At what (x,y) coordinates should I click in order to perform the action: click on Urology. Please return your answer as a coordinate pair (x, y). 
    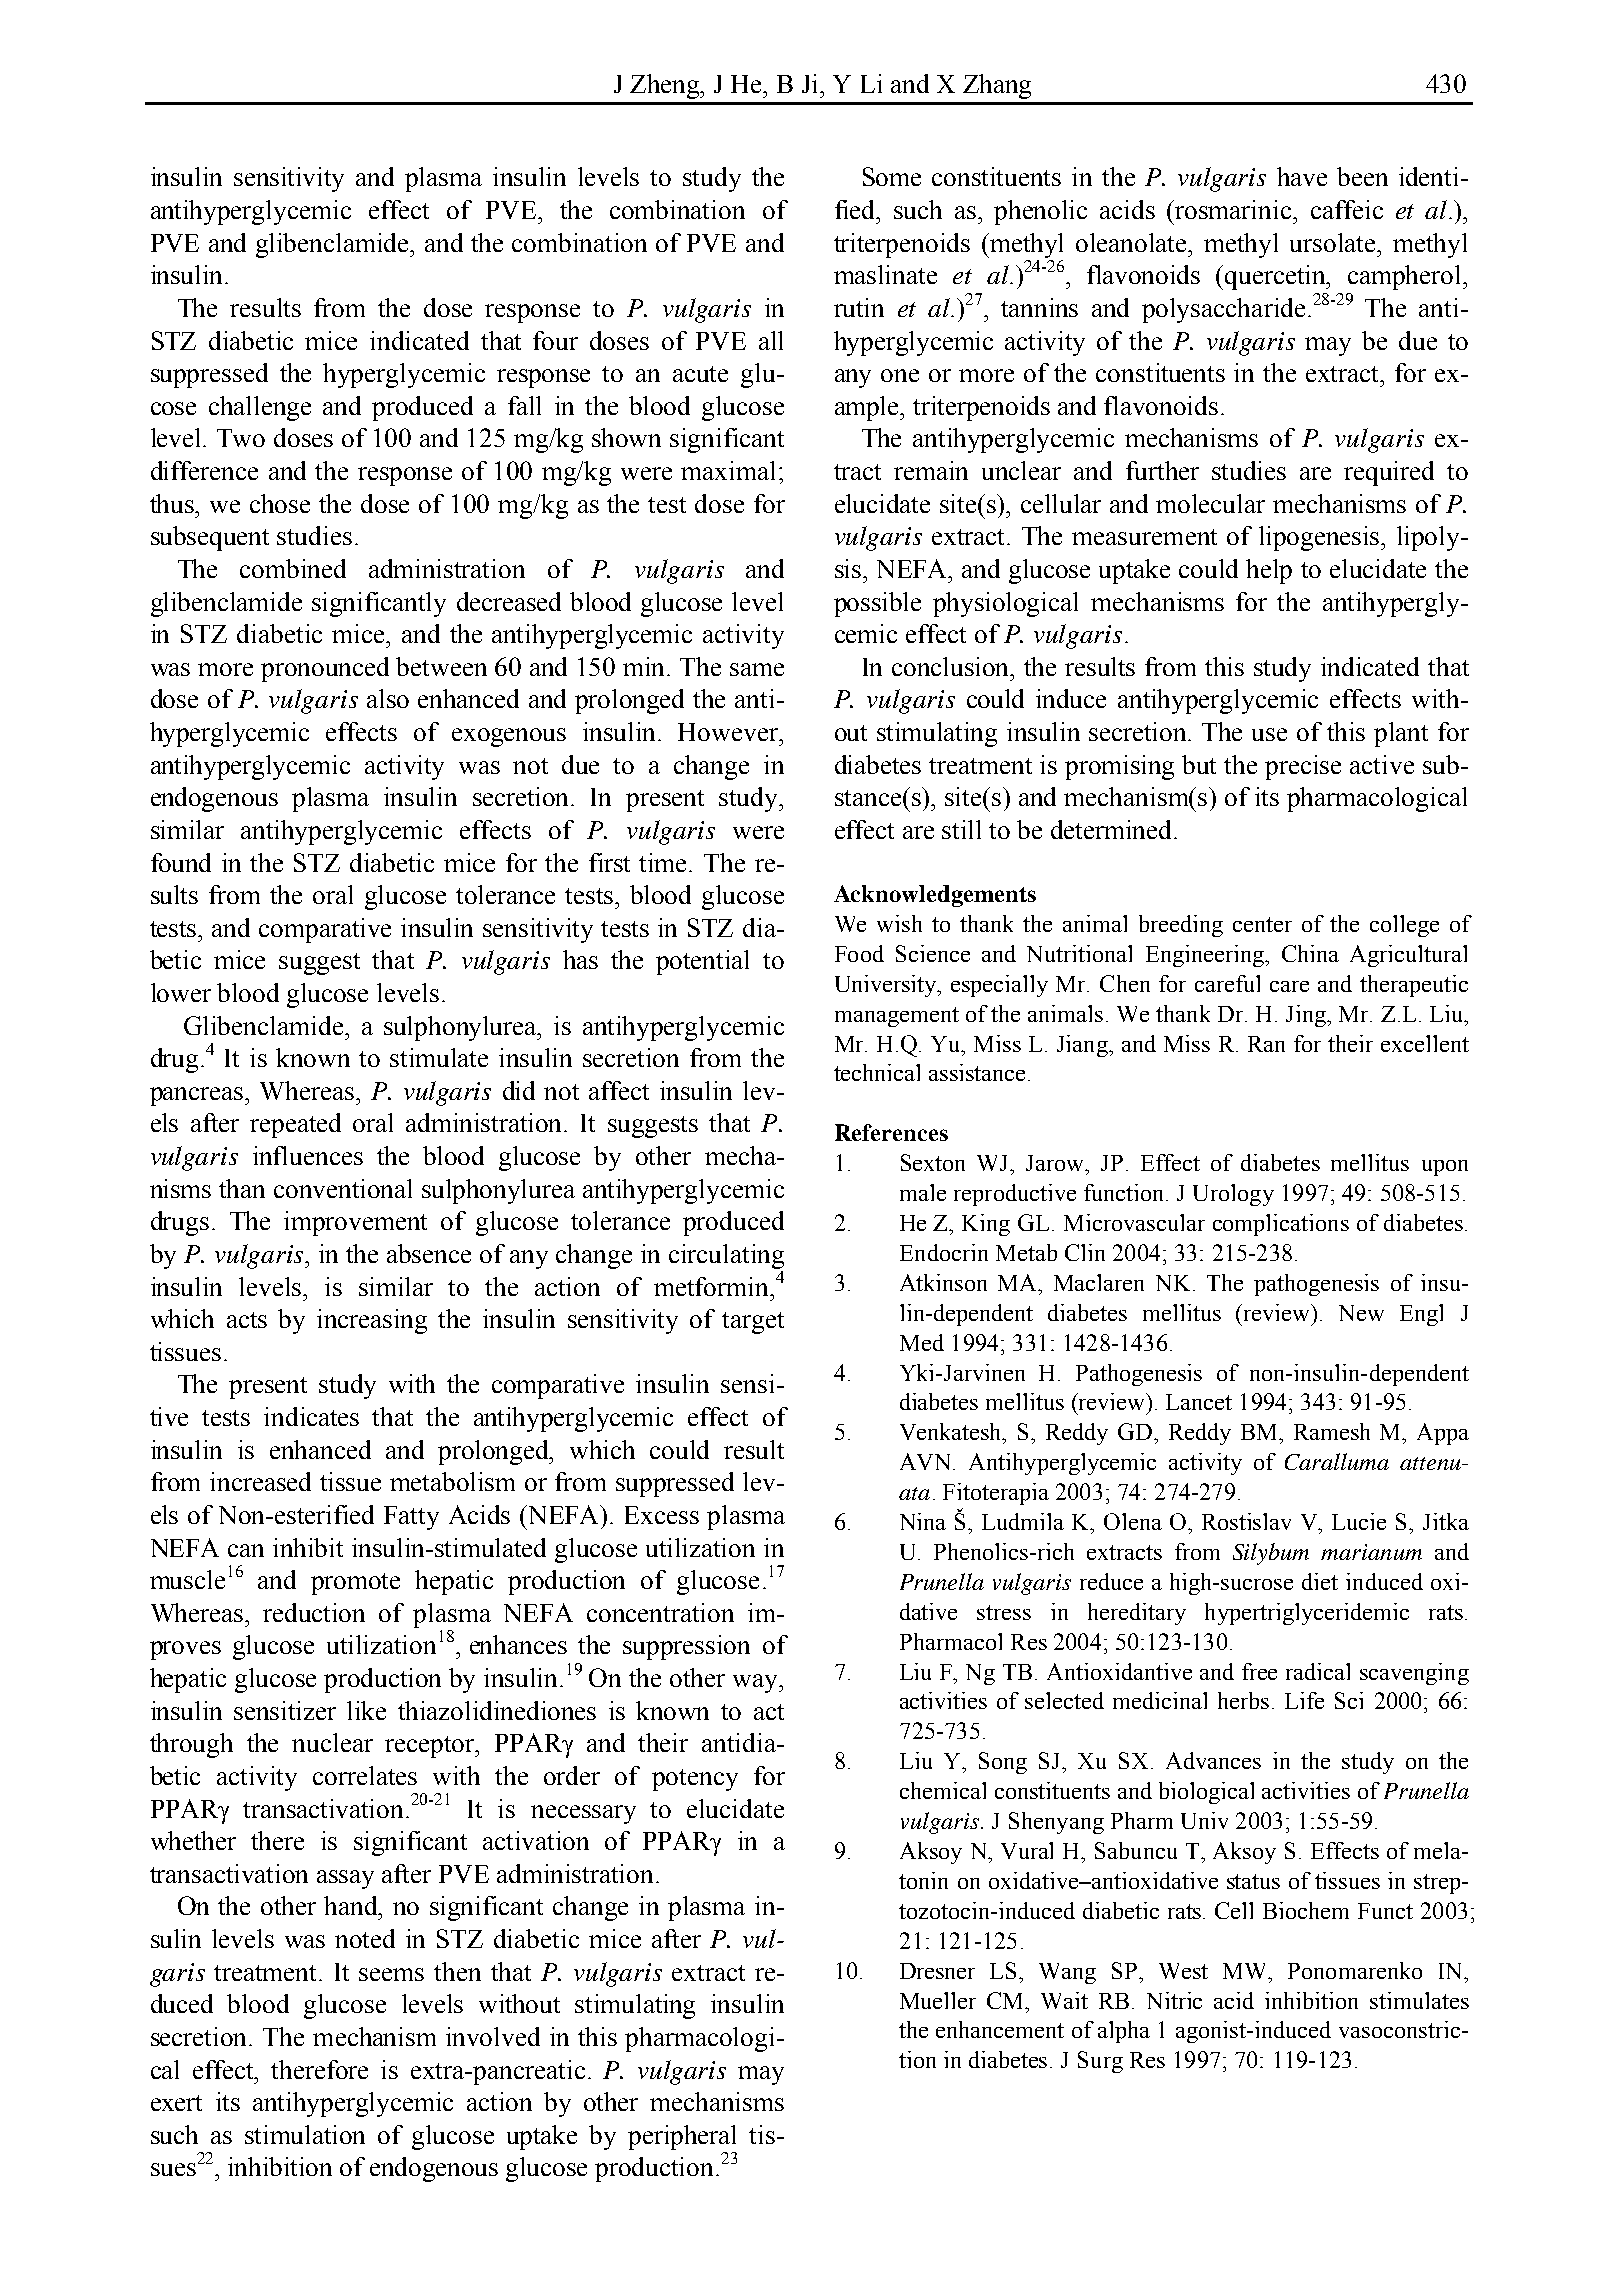
    Looking at the image, I should click on (1233, 1195).
